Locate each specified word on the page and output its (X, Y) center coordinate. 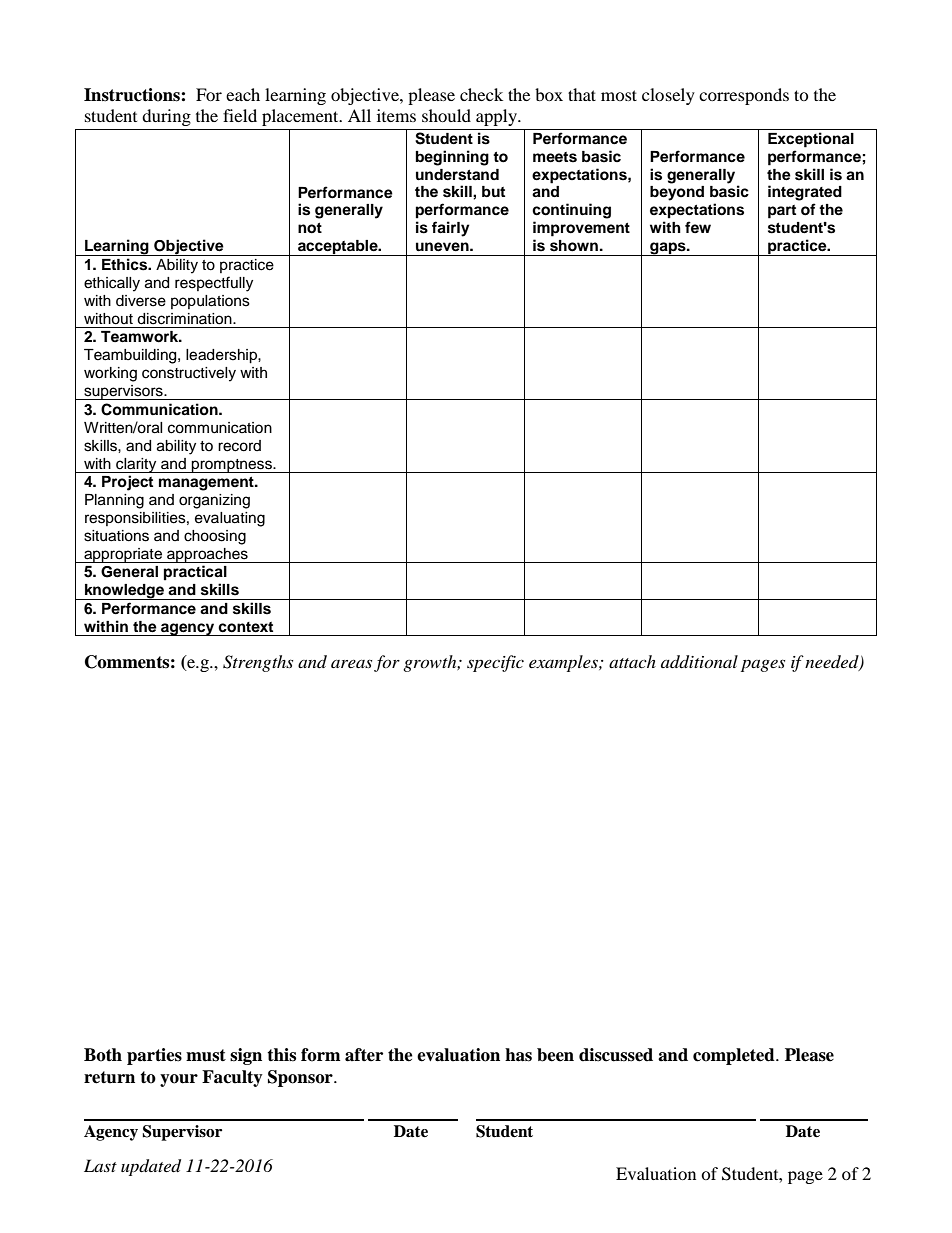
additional (699, 662)
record (239, 446)
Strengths (258, 663)
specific (495, 663)
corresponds (744, 96)
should (446, 115)
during (166, 117)
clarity (136, 465)
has (518, 1055)
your (179, 1080)
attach (632, 661)
